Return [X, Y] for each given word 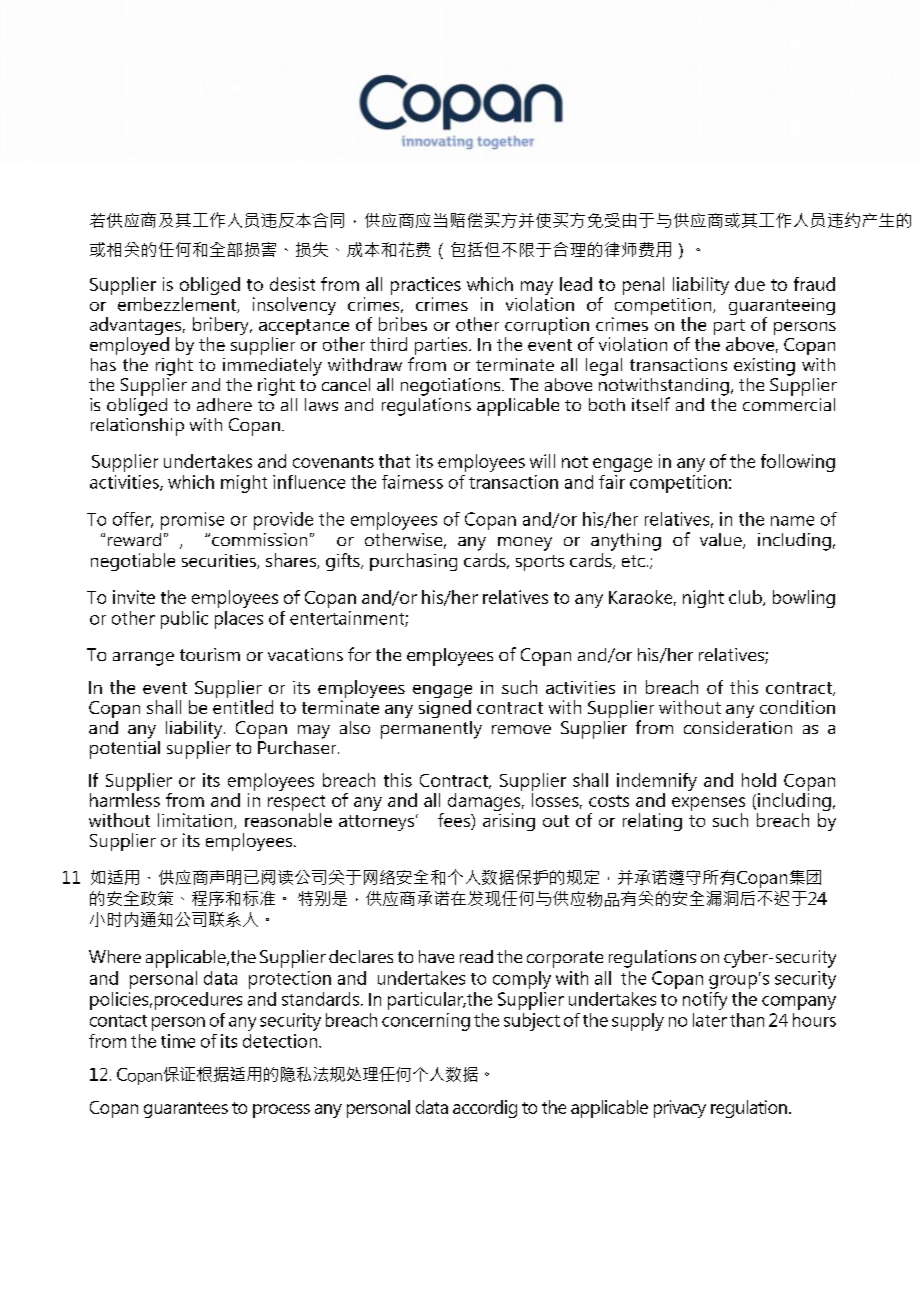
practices [426, 287]
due [750, 284]
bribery [222, 327]
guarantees [186, 1110]
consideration [738, 727]
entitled [243, 707]
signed [445, 709]
